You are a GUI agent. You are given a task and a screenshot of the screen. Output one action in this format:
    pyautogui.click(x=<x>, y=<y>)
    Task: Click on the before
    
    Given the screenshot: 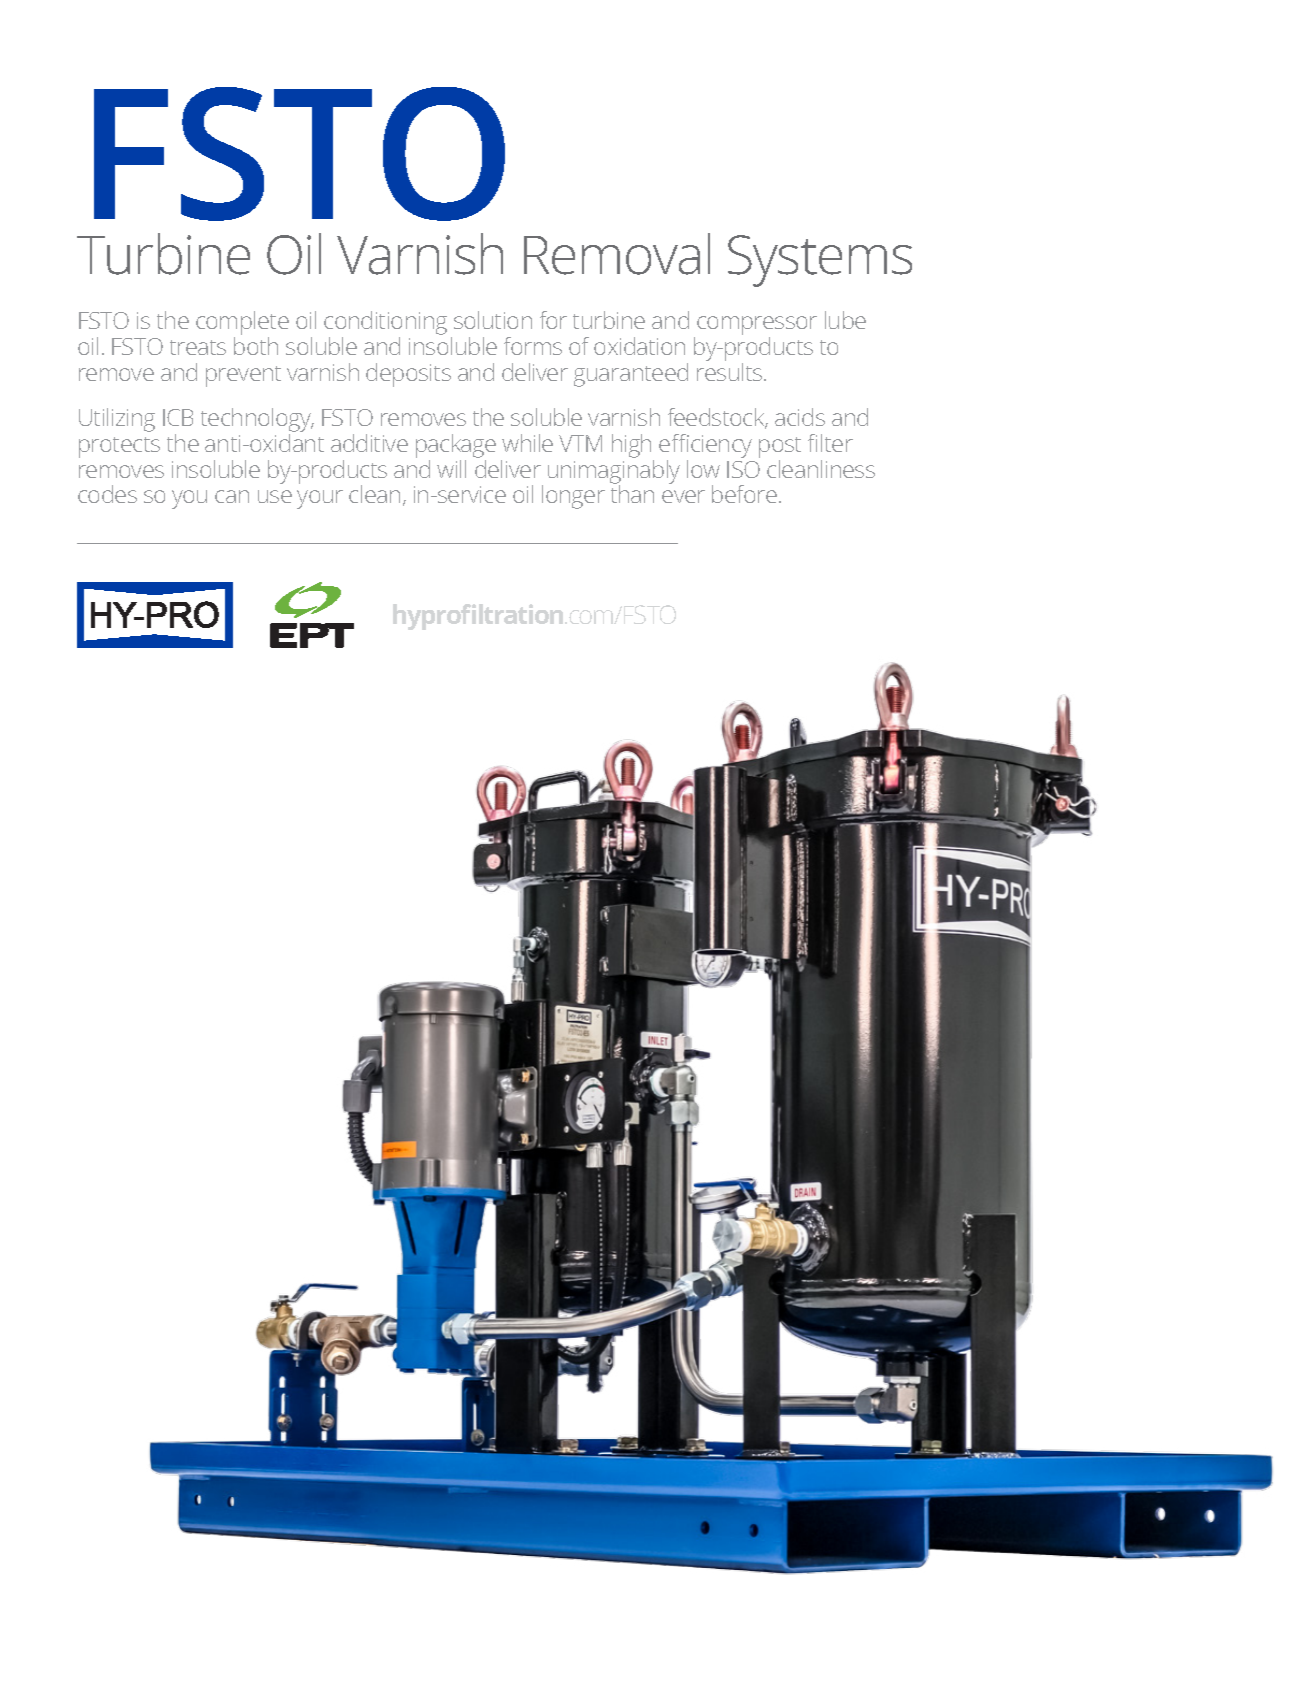 What is the action you would take?
    pyautogui.click(x=744, y=494)
